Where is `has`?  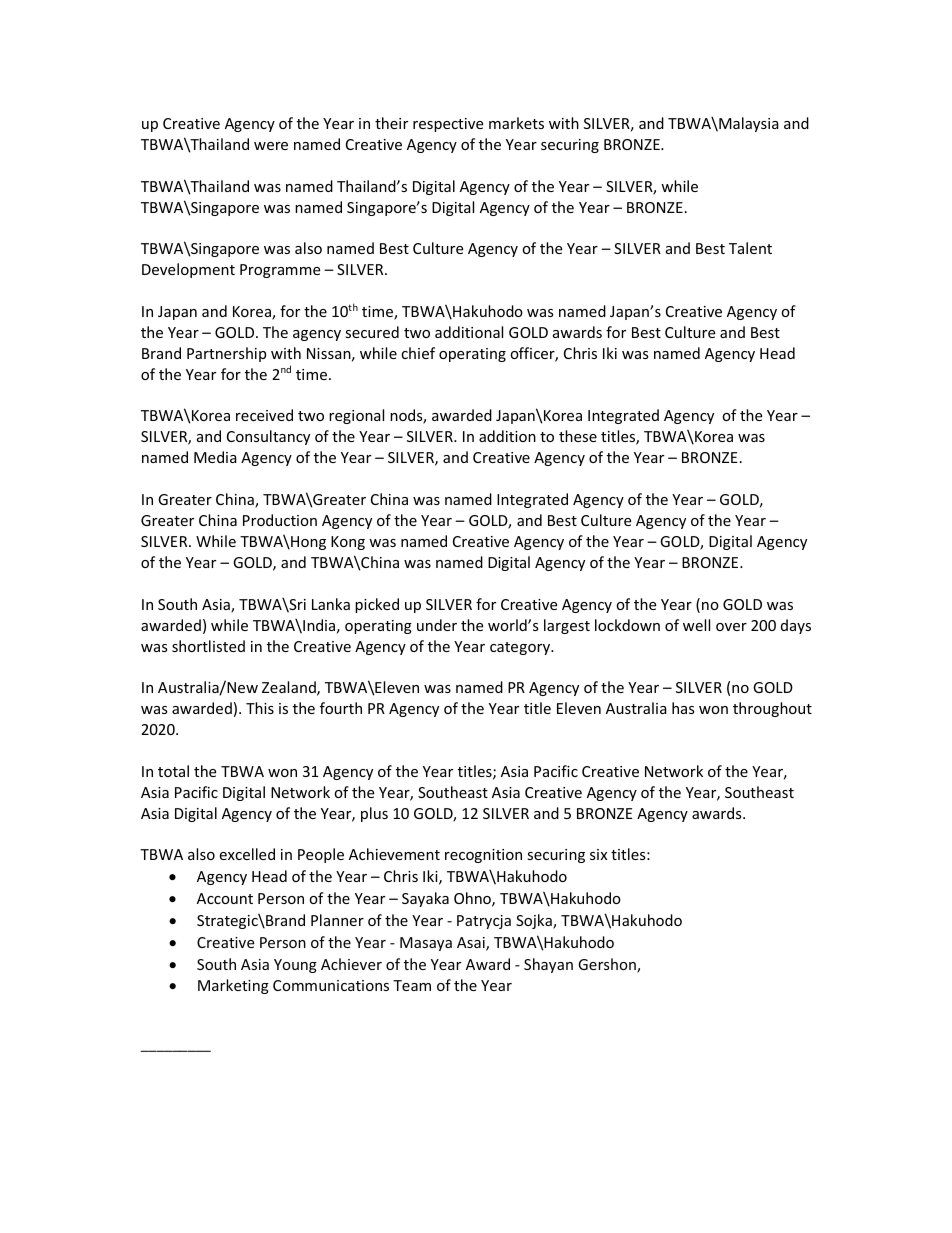
has is located at coordinates (683, 708).
